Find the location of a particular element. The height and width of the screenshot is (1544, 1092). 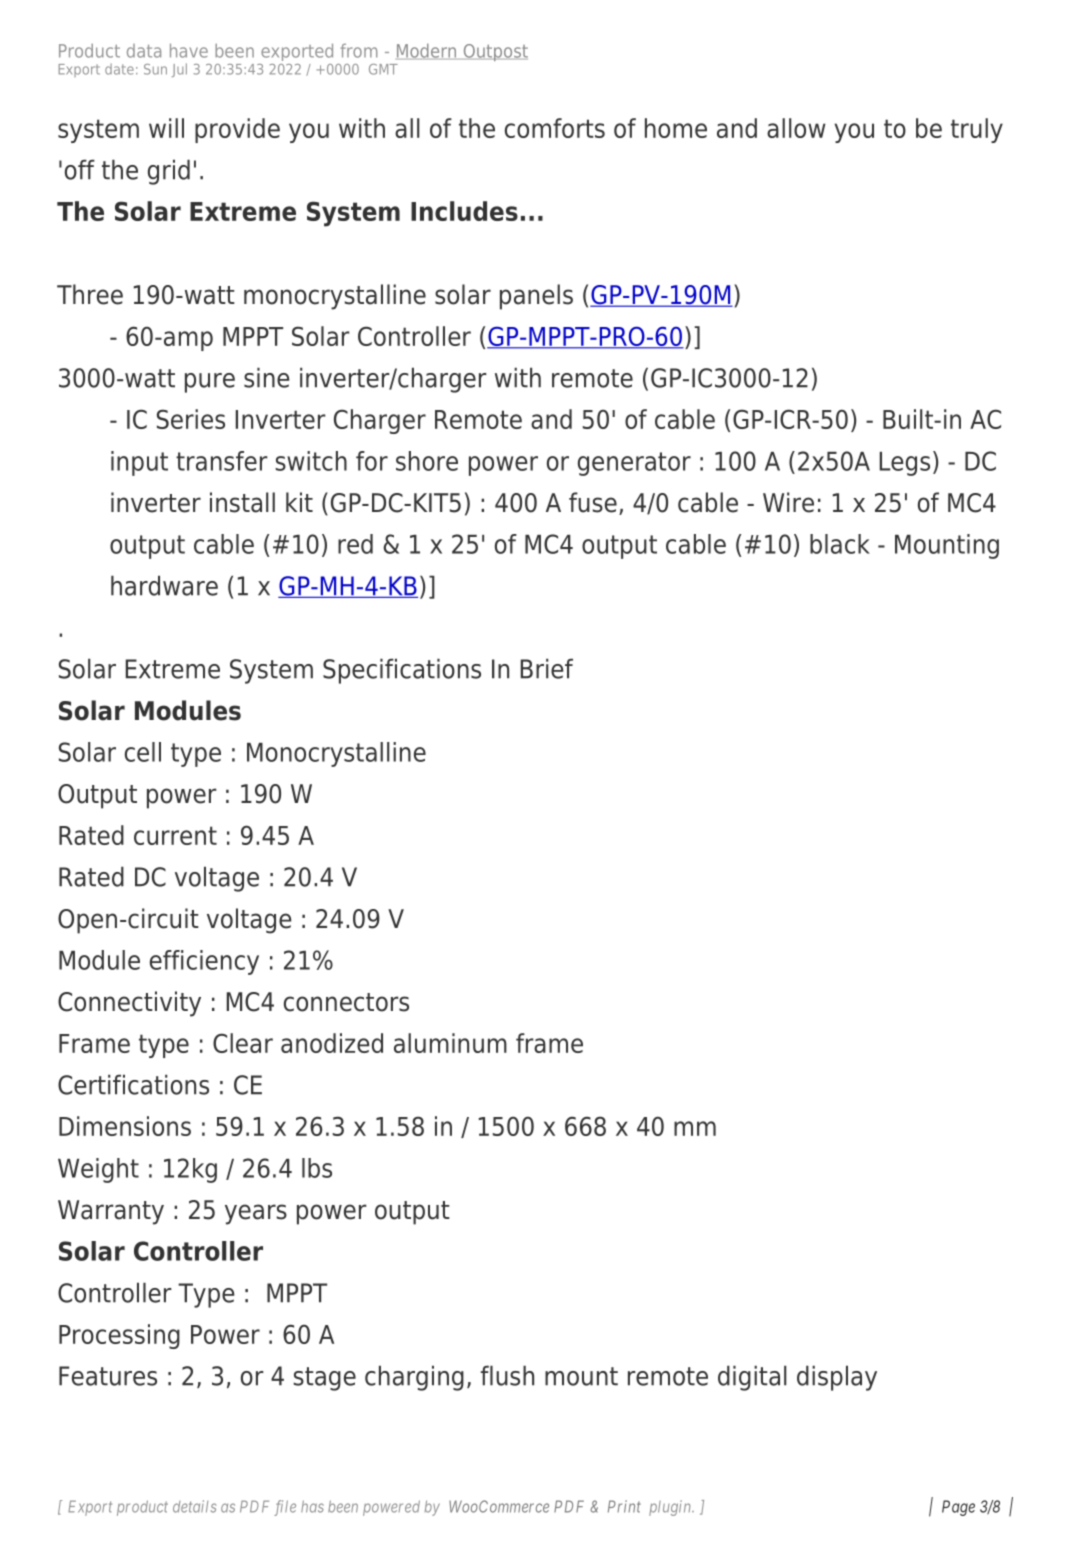

Jul is located at coordinates (179, 70).
